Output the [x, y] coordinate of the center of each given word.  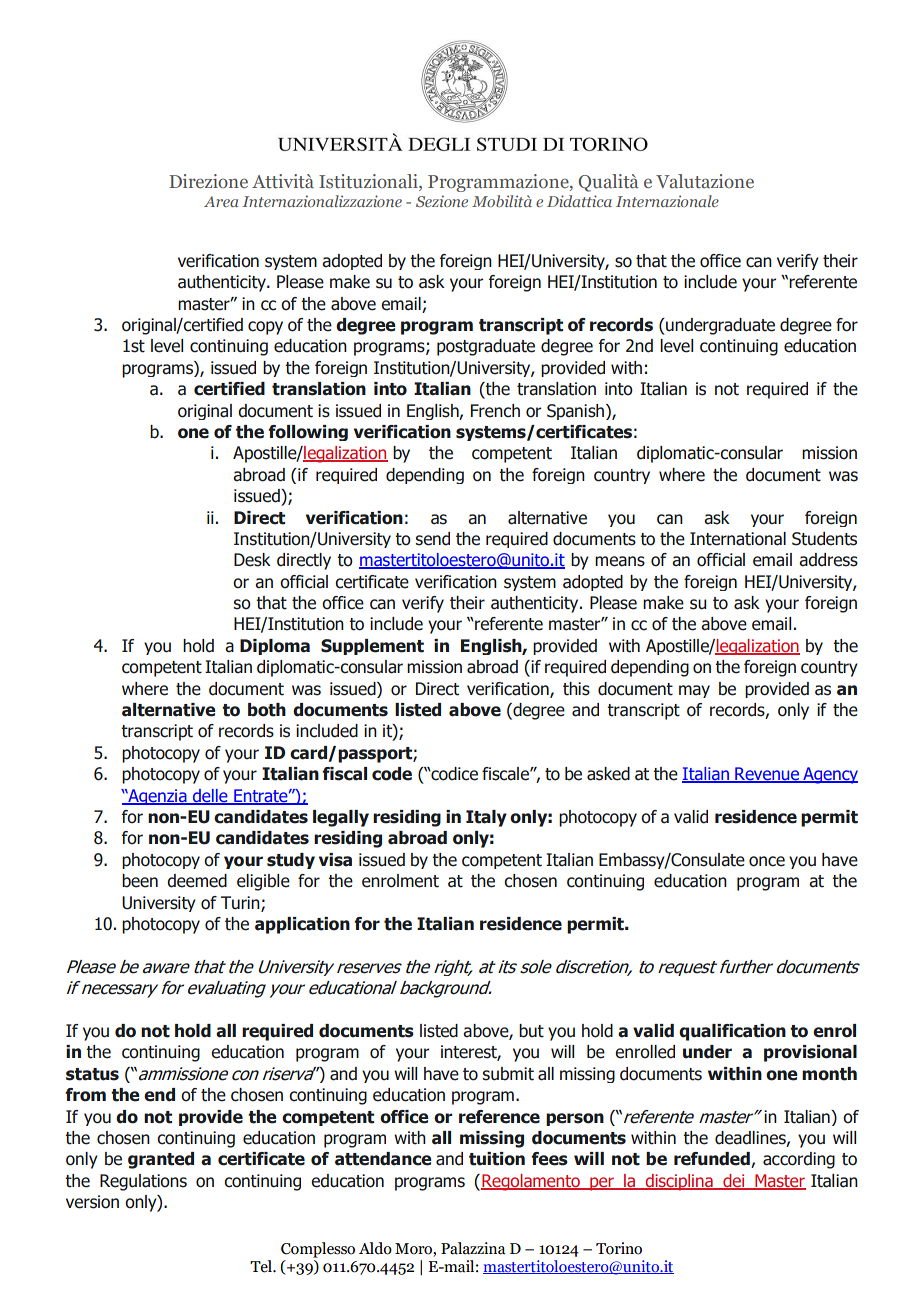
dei [734, 1181]
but [531, 1031]
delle [210, 797]
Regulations [143, 1182]
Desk [252, 560]
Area [221, 201]
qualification [732, 1032]
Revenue [767, 775]
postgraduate [486, 347]
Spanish [575, 412]
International [738, 539]
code [392, 774]
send [433, 539]
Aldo [375, 1248]
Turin [241, 903]
